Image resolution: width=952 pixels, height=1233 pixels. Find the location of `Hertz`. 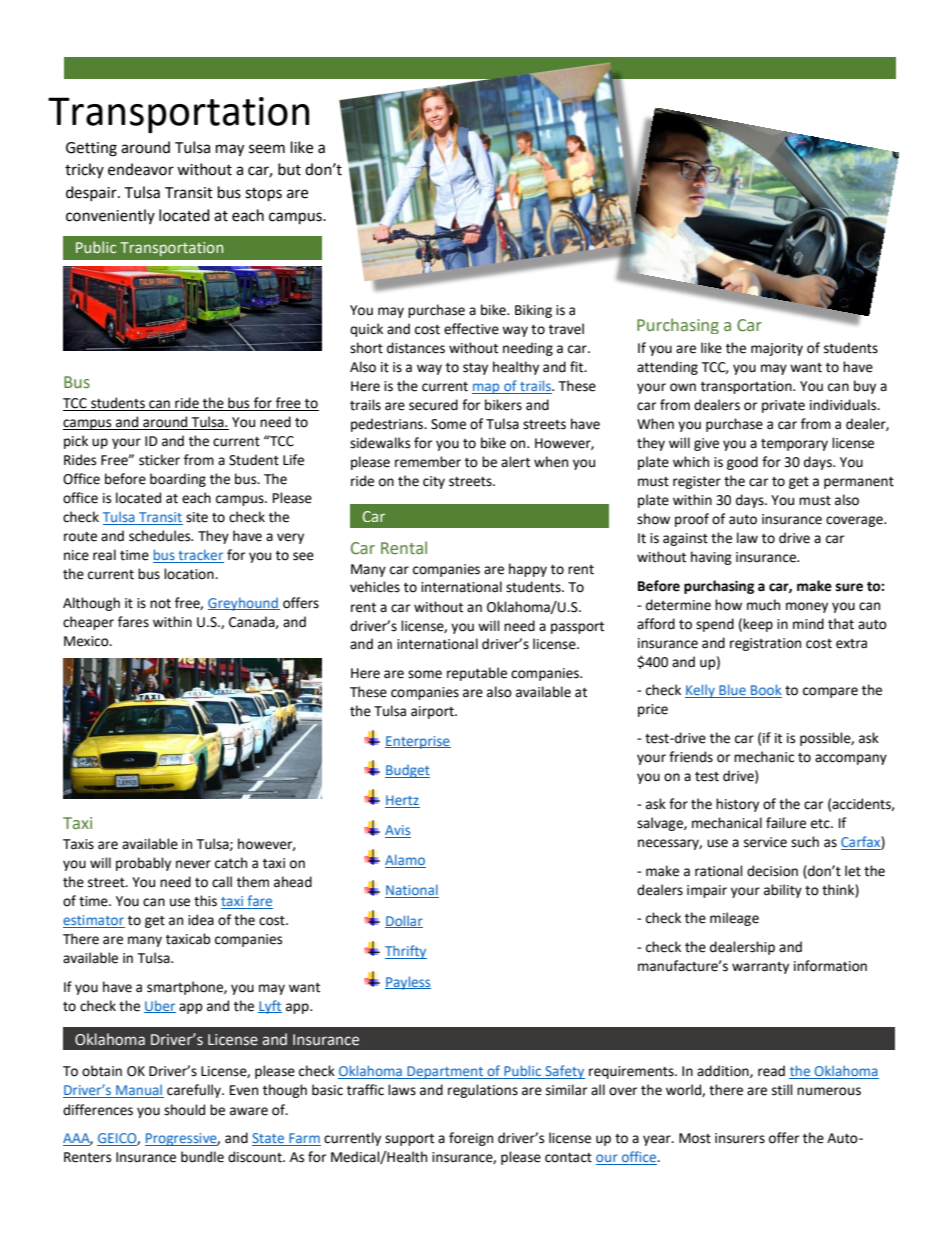

Hertz is located at coordinates (402, 801).
